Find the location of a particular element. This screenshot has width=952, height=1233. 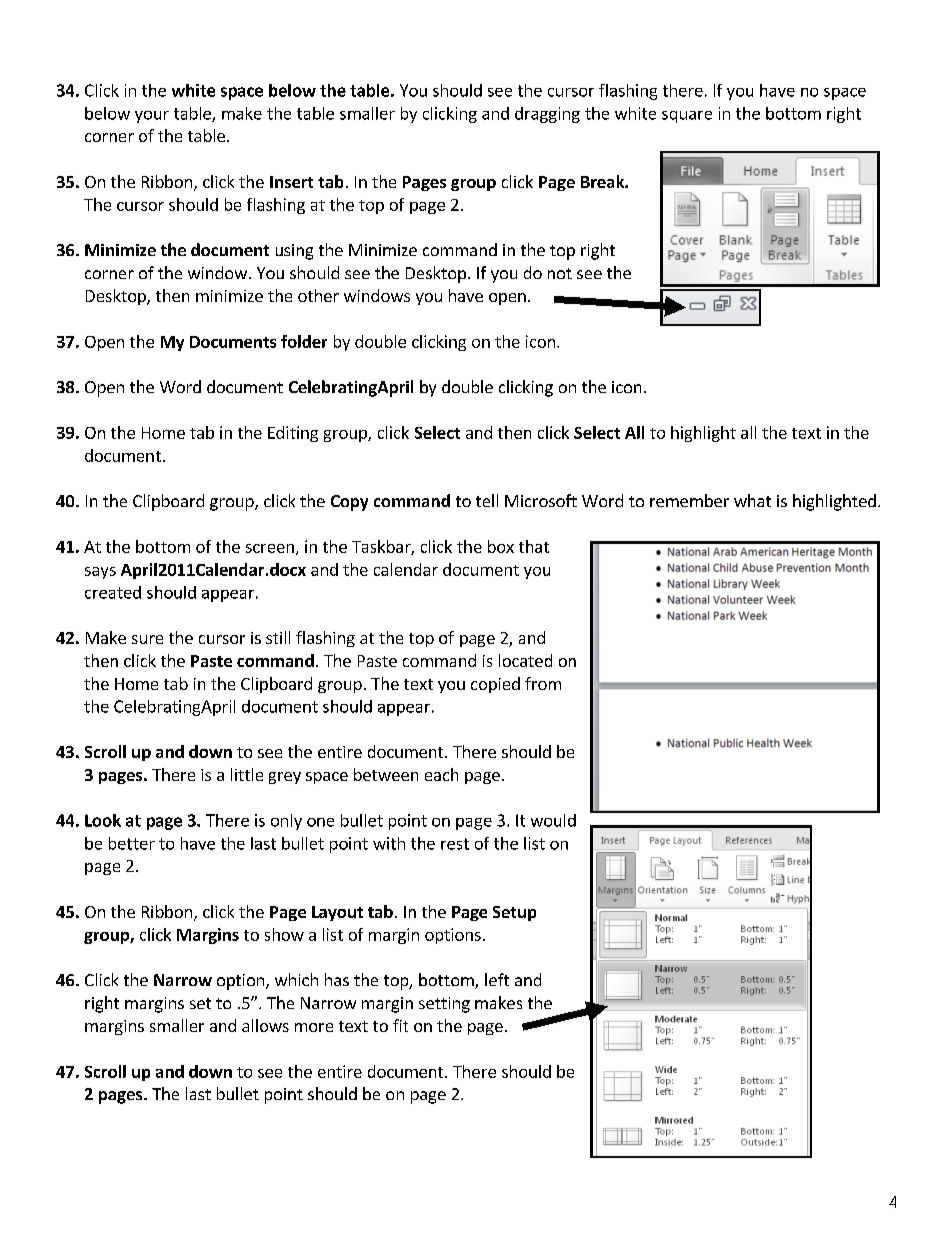

setting is located at coordinates (444, 1005).
